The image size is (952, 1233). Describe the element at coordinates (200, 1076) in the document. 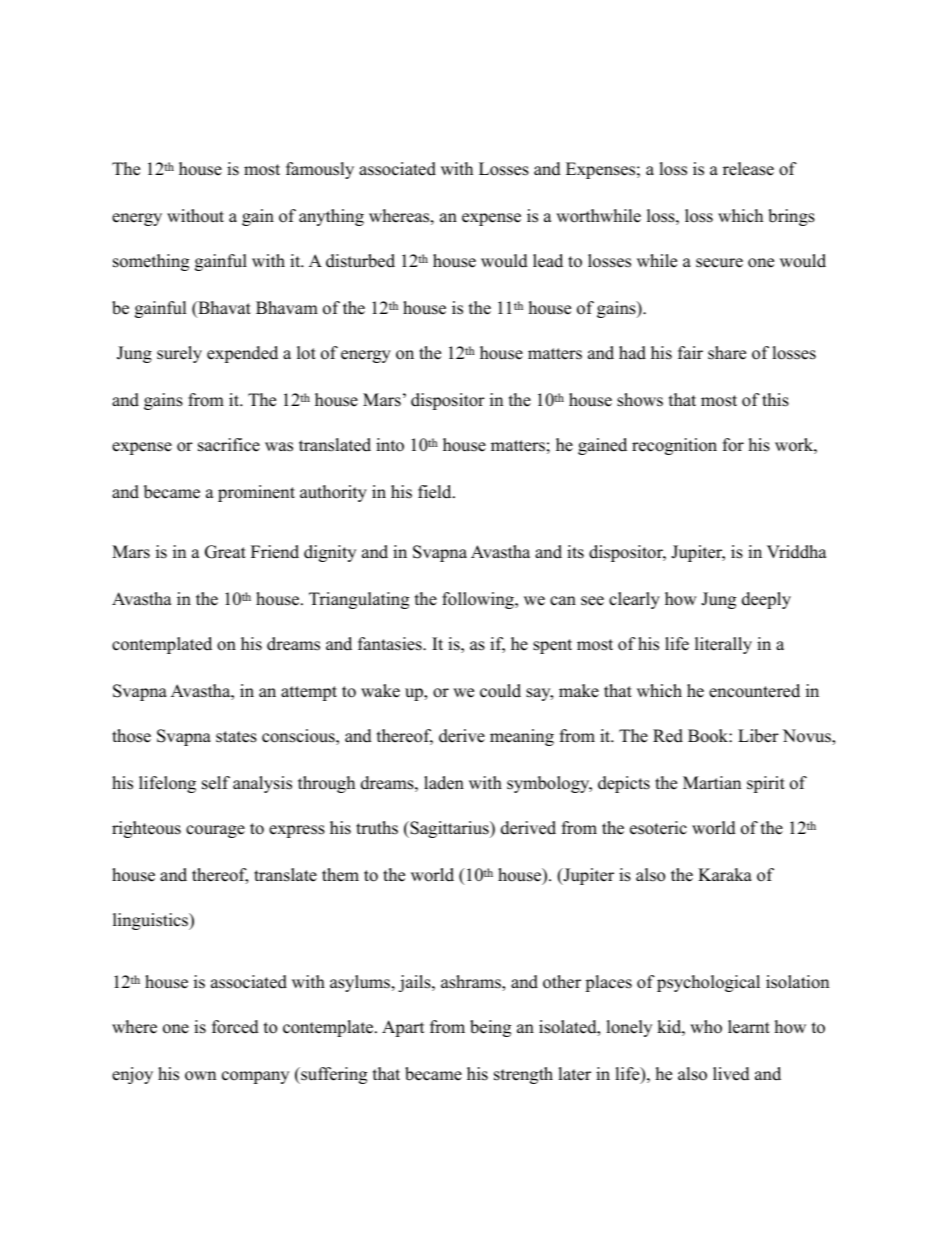

I see `own` at that location.
